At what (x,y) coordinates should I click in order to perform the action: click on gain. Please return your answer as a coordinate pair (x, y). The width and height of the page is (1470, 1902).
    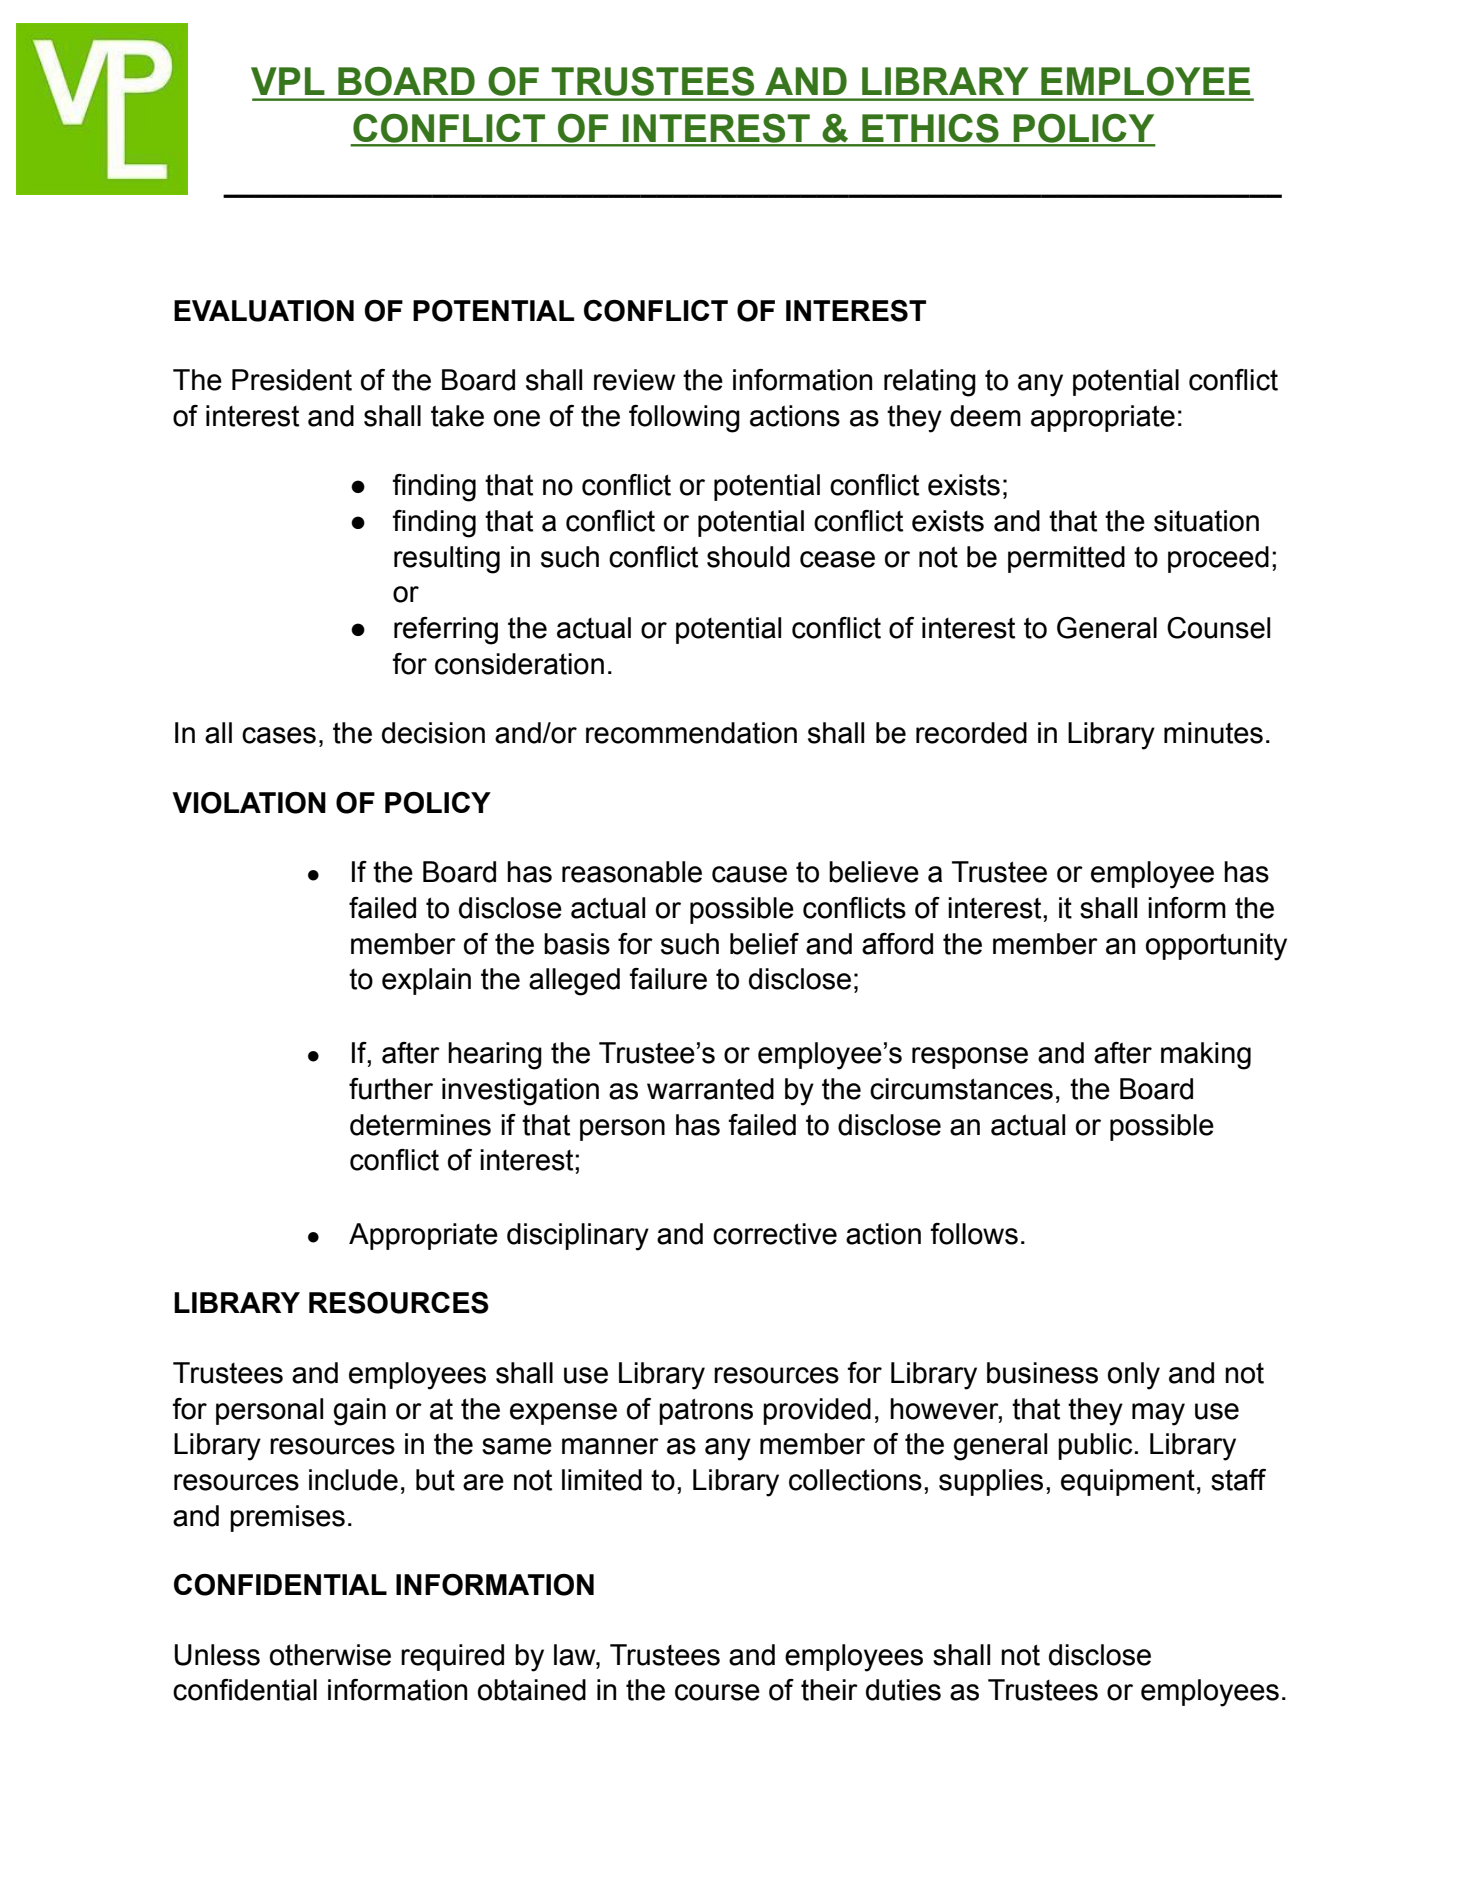
    Looking at the image, I should click on (360, 1412).
